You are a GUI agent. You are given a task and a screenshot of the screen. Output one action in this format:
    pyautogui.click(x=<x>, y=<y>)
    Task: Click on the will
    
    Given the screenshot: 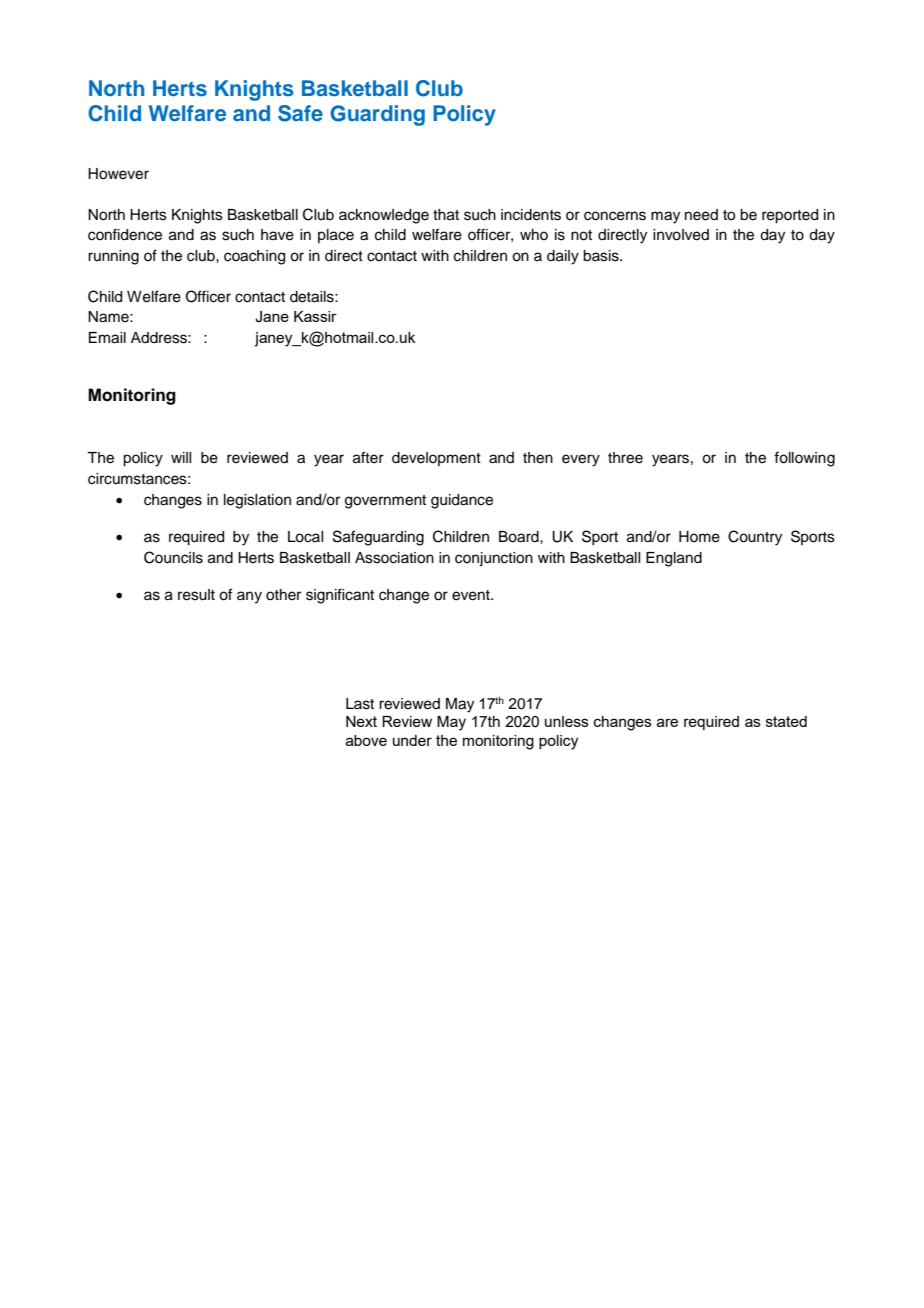 What is the action you would take?
    pyautogui.click(x=181, y=457)
